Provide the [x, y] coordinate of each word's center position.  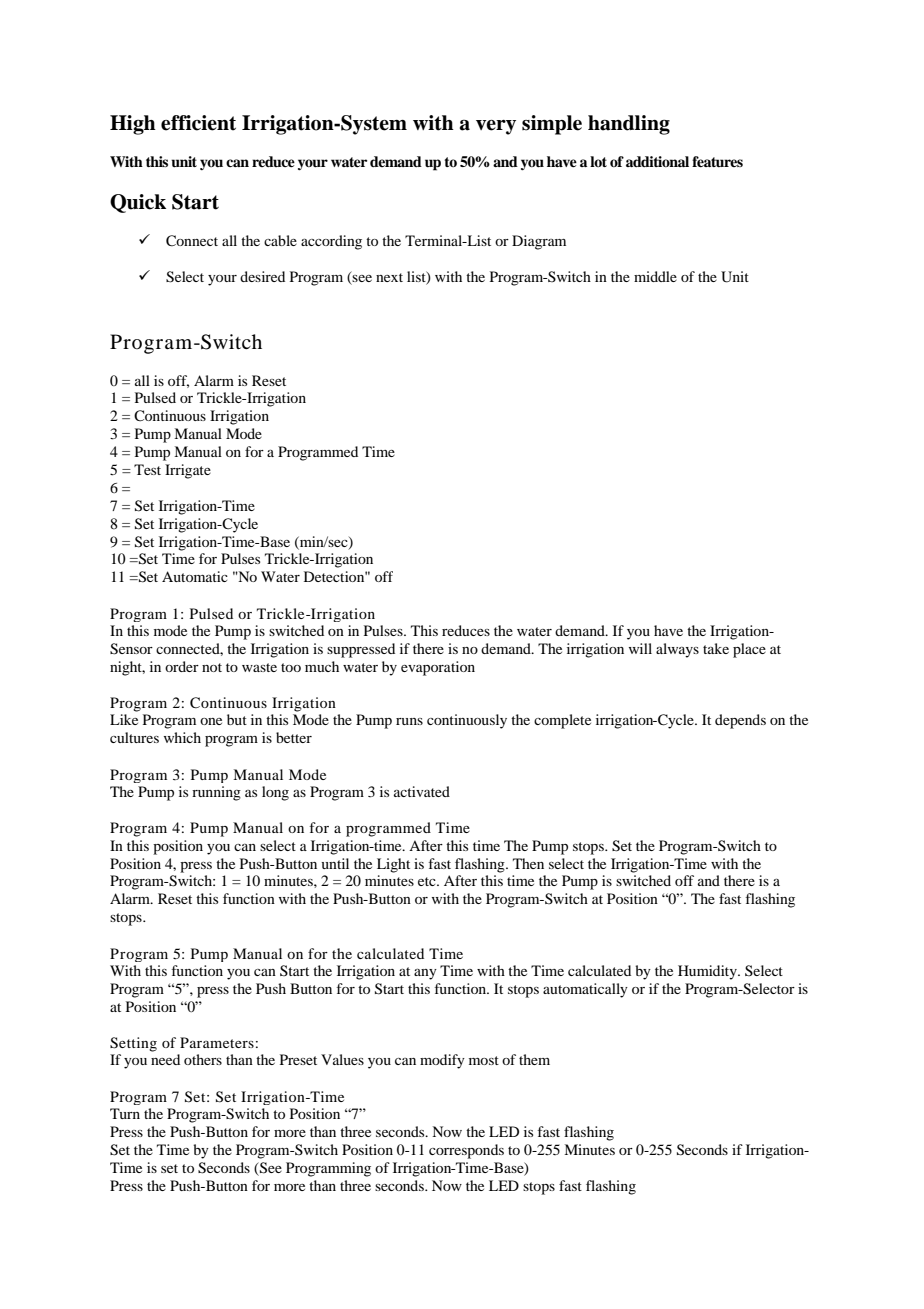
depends [740, 721]
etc [428, 881]
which [182, 737]
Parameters [217, 1042]
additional [657, 161]
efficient [198, 123]
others [203, 1059]
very [496, 127]
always [677, 650]
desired [262, 276]
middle [655, 276]
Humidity [708, 972]
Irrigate [188, 471]
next [389, 277]
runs [409, 721]
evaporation [438, 668]
